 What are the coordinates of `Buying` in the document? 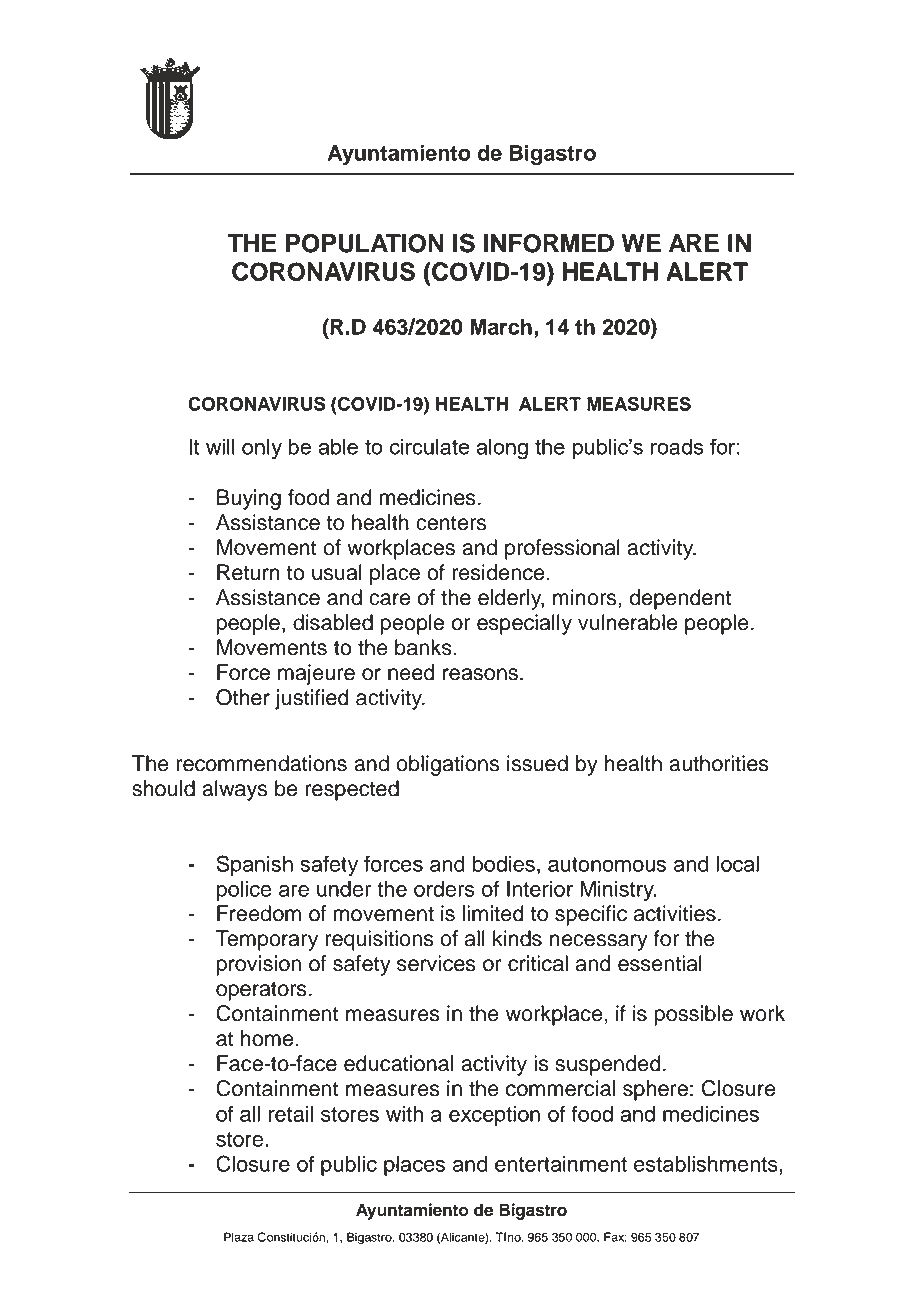 It's located at (249, 499).
